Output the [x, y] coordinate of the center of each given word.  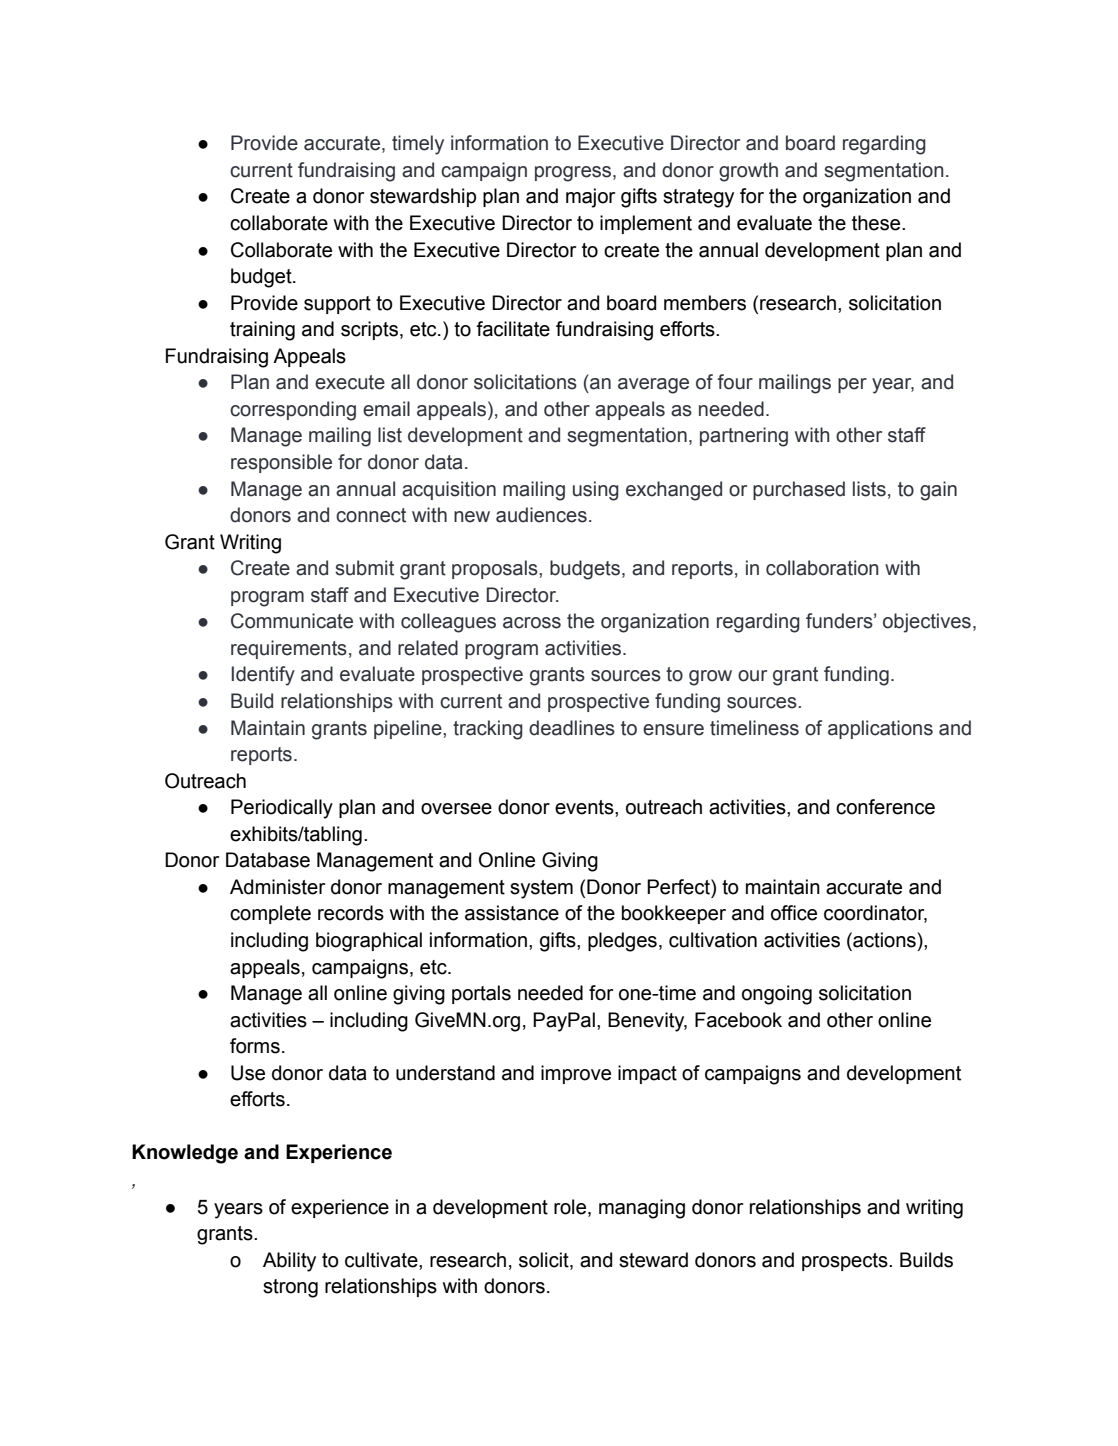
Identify [263, 676]
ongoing [777, 995]
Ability [289, 1262]
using [596, 491]
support [337, 305]
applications [880, 729]
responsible [281, 463]
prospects [846, 1262]
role [571, 1207]
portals [481, 994]
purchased [799, 490]
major [590, 198]
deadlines [572, 728]
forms [255, 1046]
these [877, 223]
